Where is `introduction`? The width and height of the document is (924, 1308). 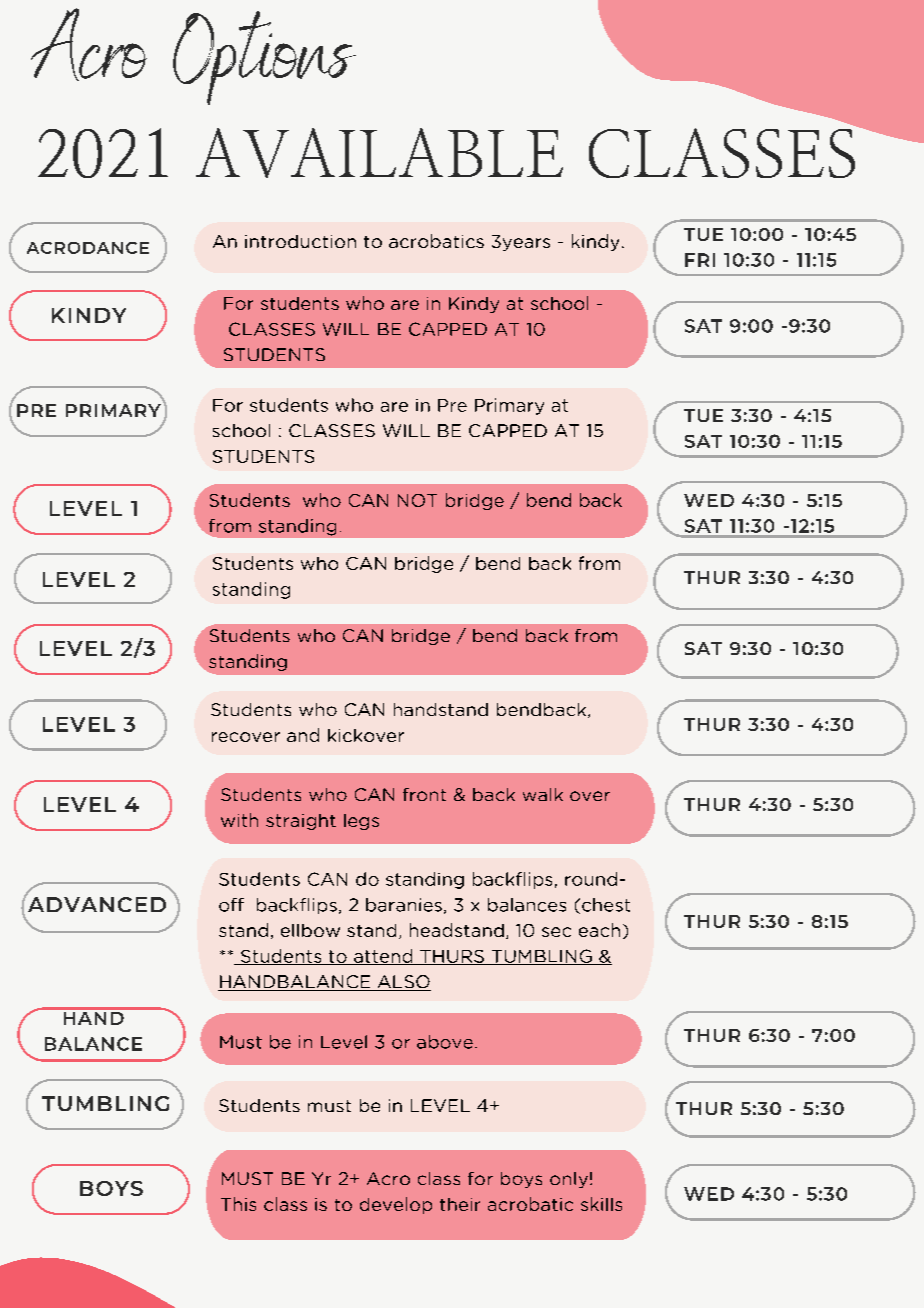 introduction is located at coordinates (300, 241).
